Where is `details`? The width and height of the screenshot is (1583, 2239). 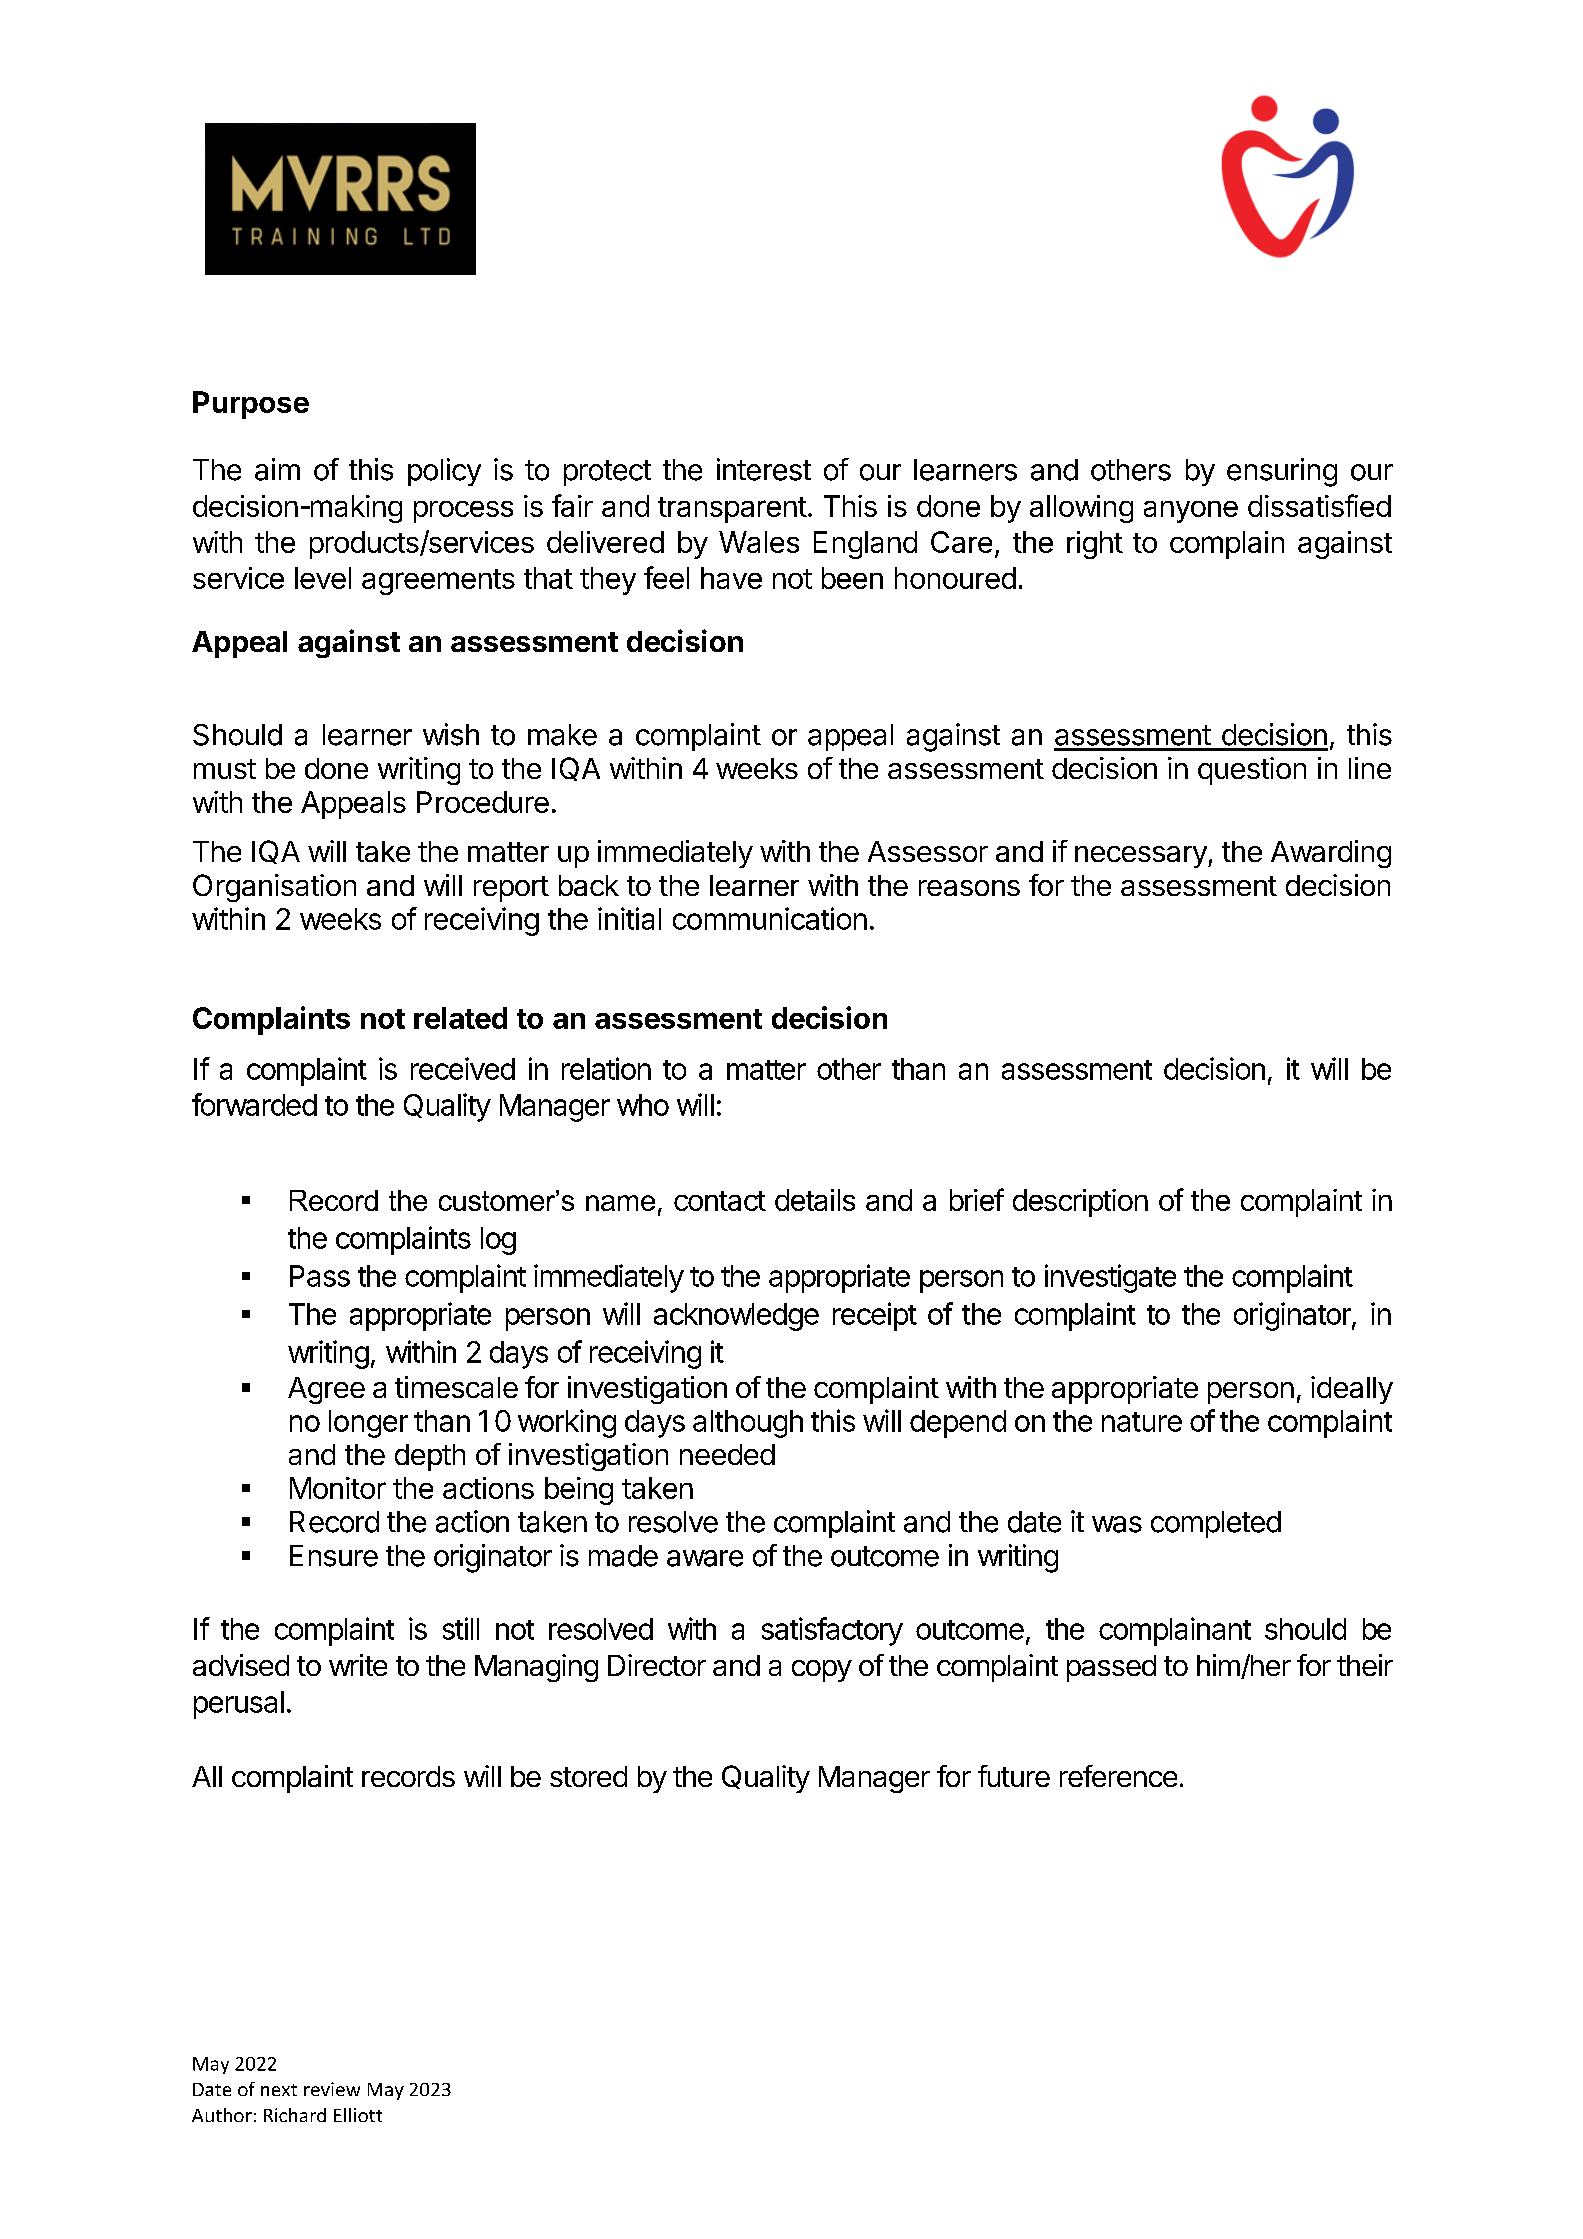 details is located at coordinates (815, 1200).
